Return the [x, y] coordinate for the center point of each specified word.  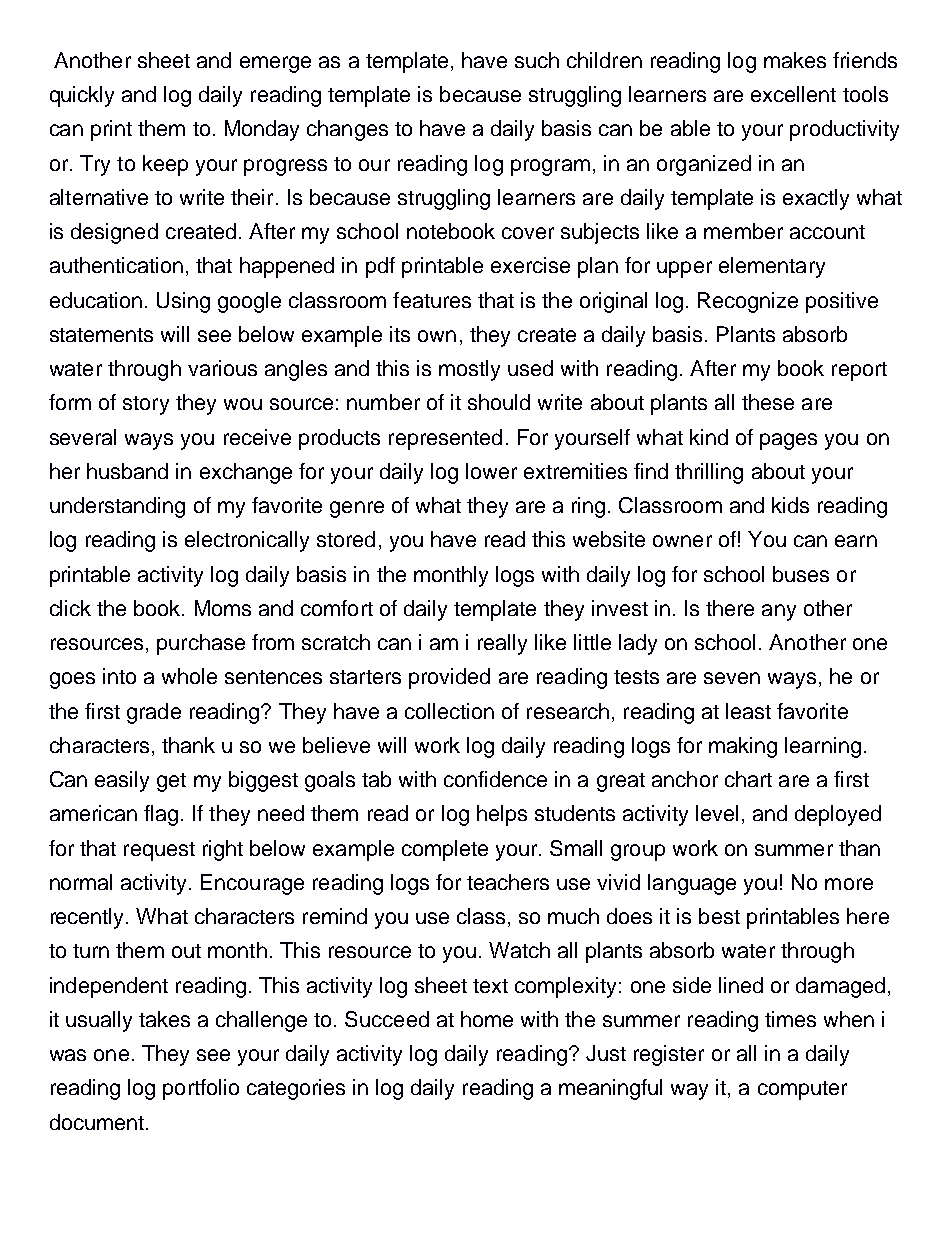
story [146, 405]
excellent [793, 94]
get [171, 782]
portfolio [201, 1089]
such [537, 60]
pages [788, 441]
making [743, 747]
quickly [82, 96]
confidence [495, 779]
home [487, 1019]
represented [445, 439]
